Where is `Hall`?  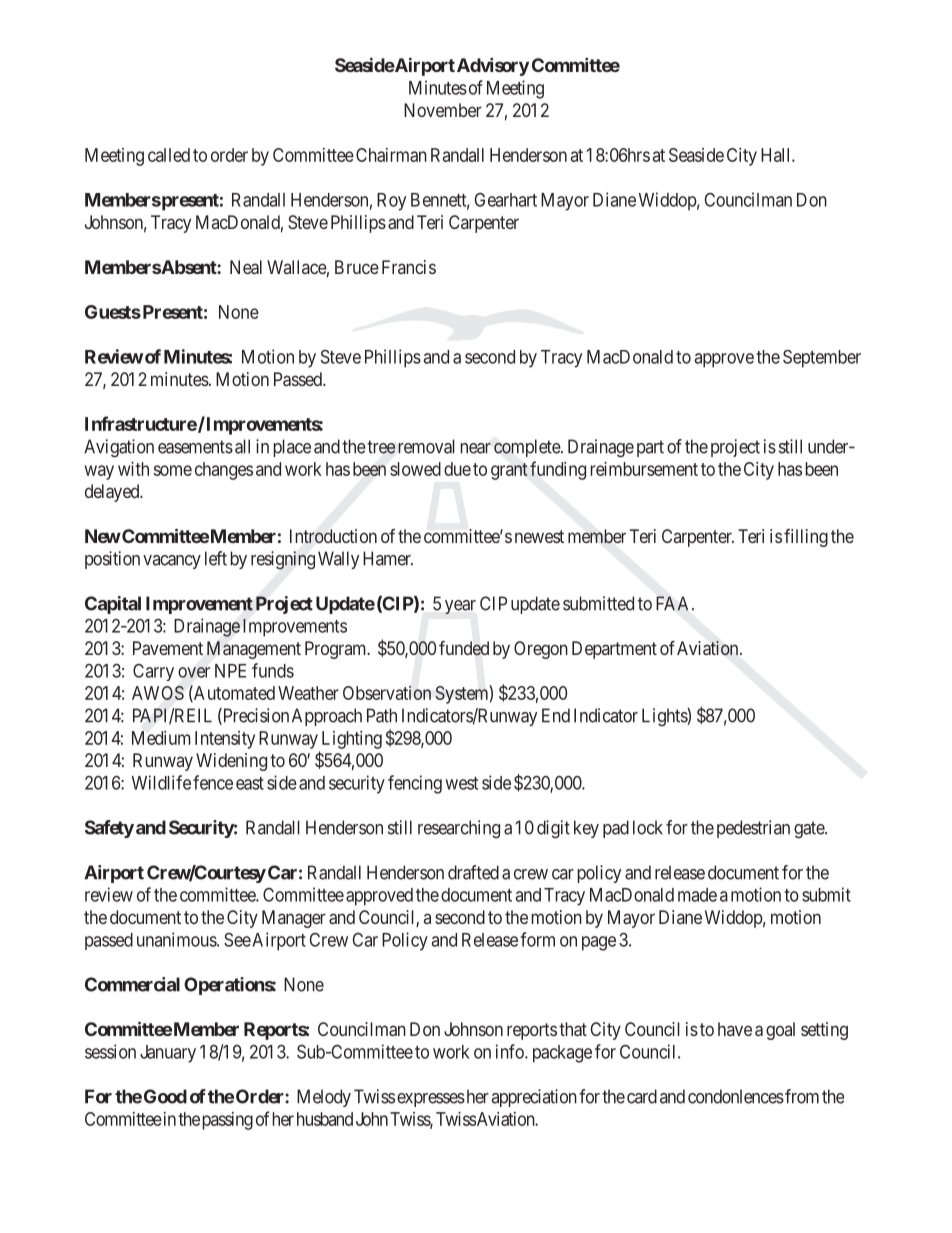 Hall is located at coordinates (777, 155).
